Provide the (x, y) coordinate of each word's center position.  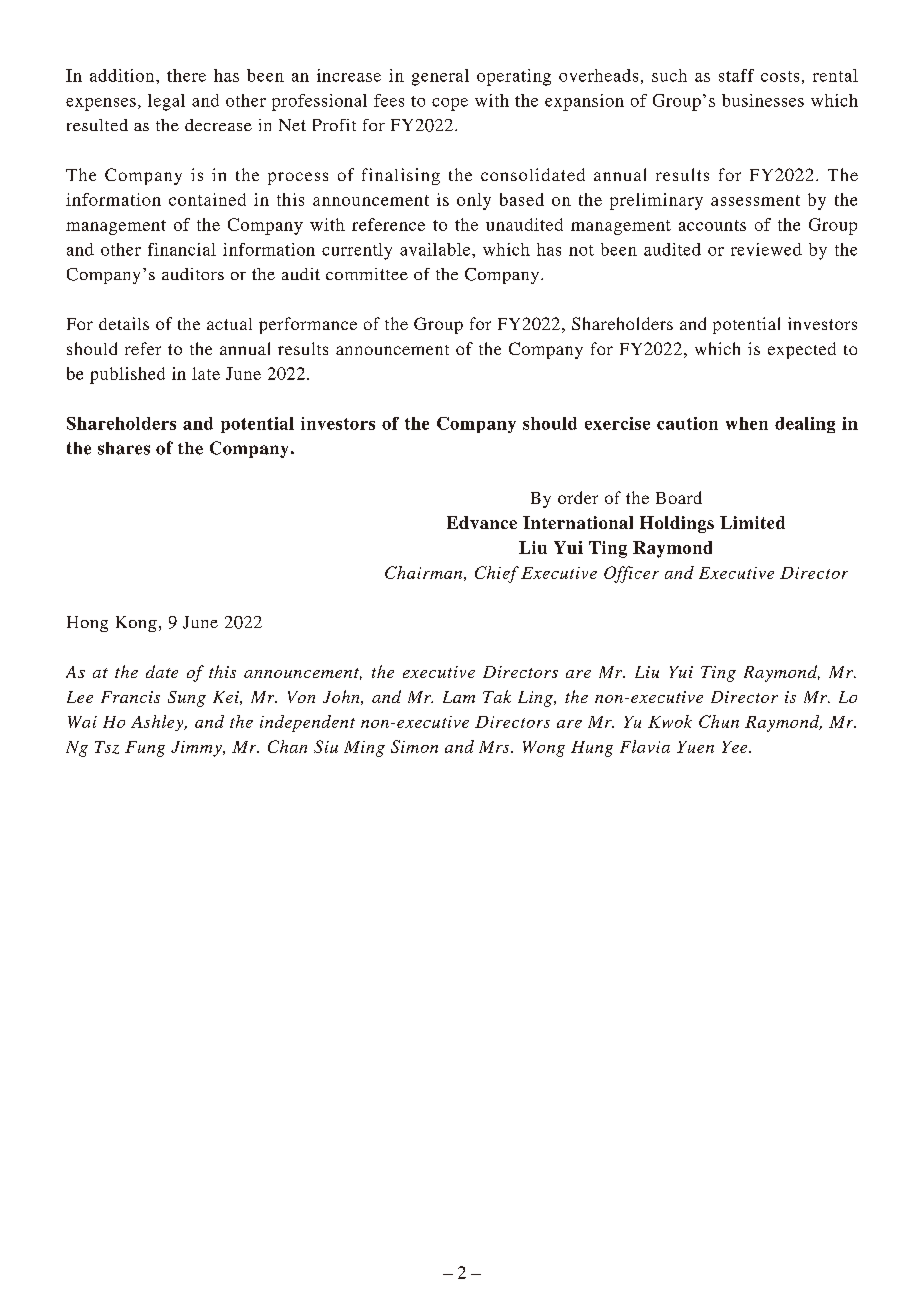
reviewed (766, 249)
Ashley (158, 723)
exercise (617, 423)
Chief (497, 574)
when (747, 423)
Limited (752, 522)
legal (166, 102)
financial (182, 249)
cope (450, 104)
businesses (763, 100)
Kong (136, 624)
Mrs (495, 747)
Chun (719, 721)
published (127, 375)
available (436, 249)
